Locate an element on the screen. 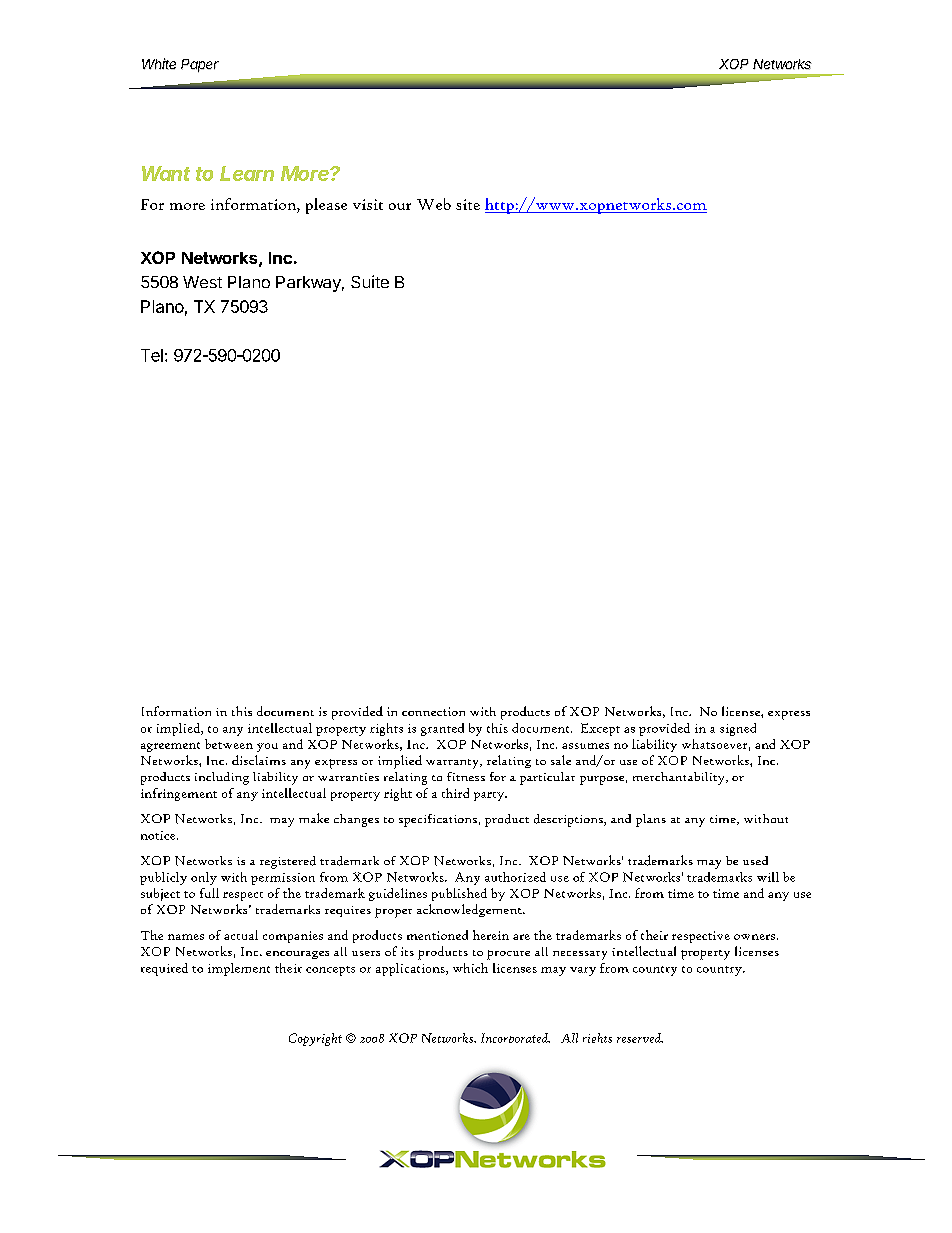 This screenshot has height=1233, width=952. Suite is located at coordinates (370, 281).
